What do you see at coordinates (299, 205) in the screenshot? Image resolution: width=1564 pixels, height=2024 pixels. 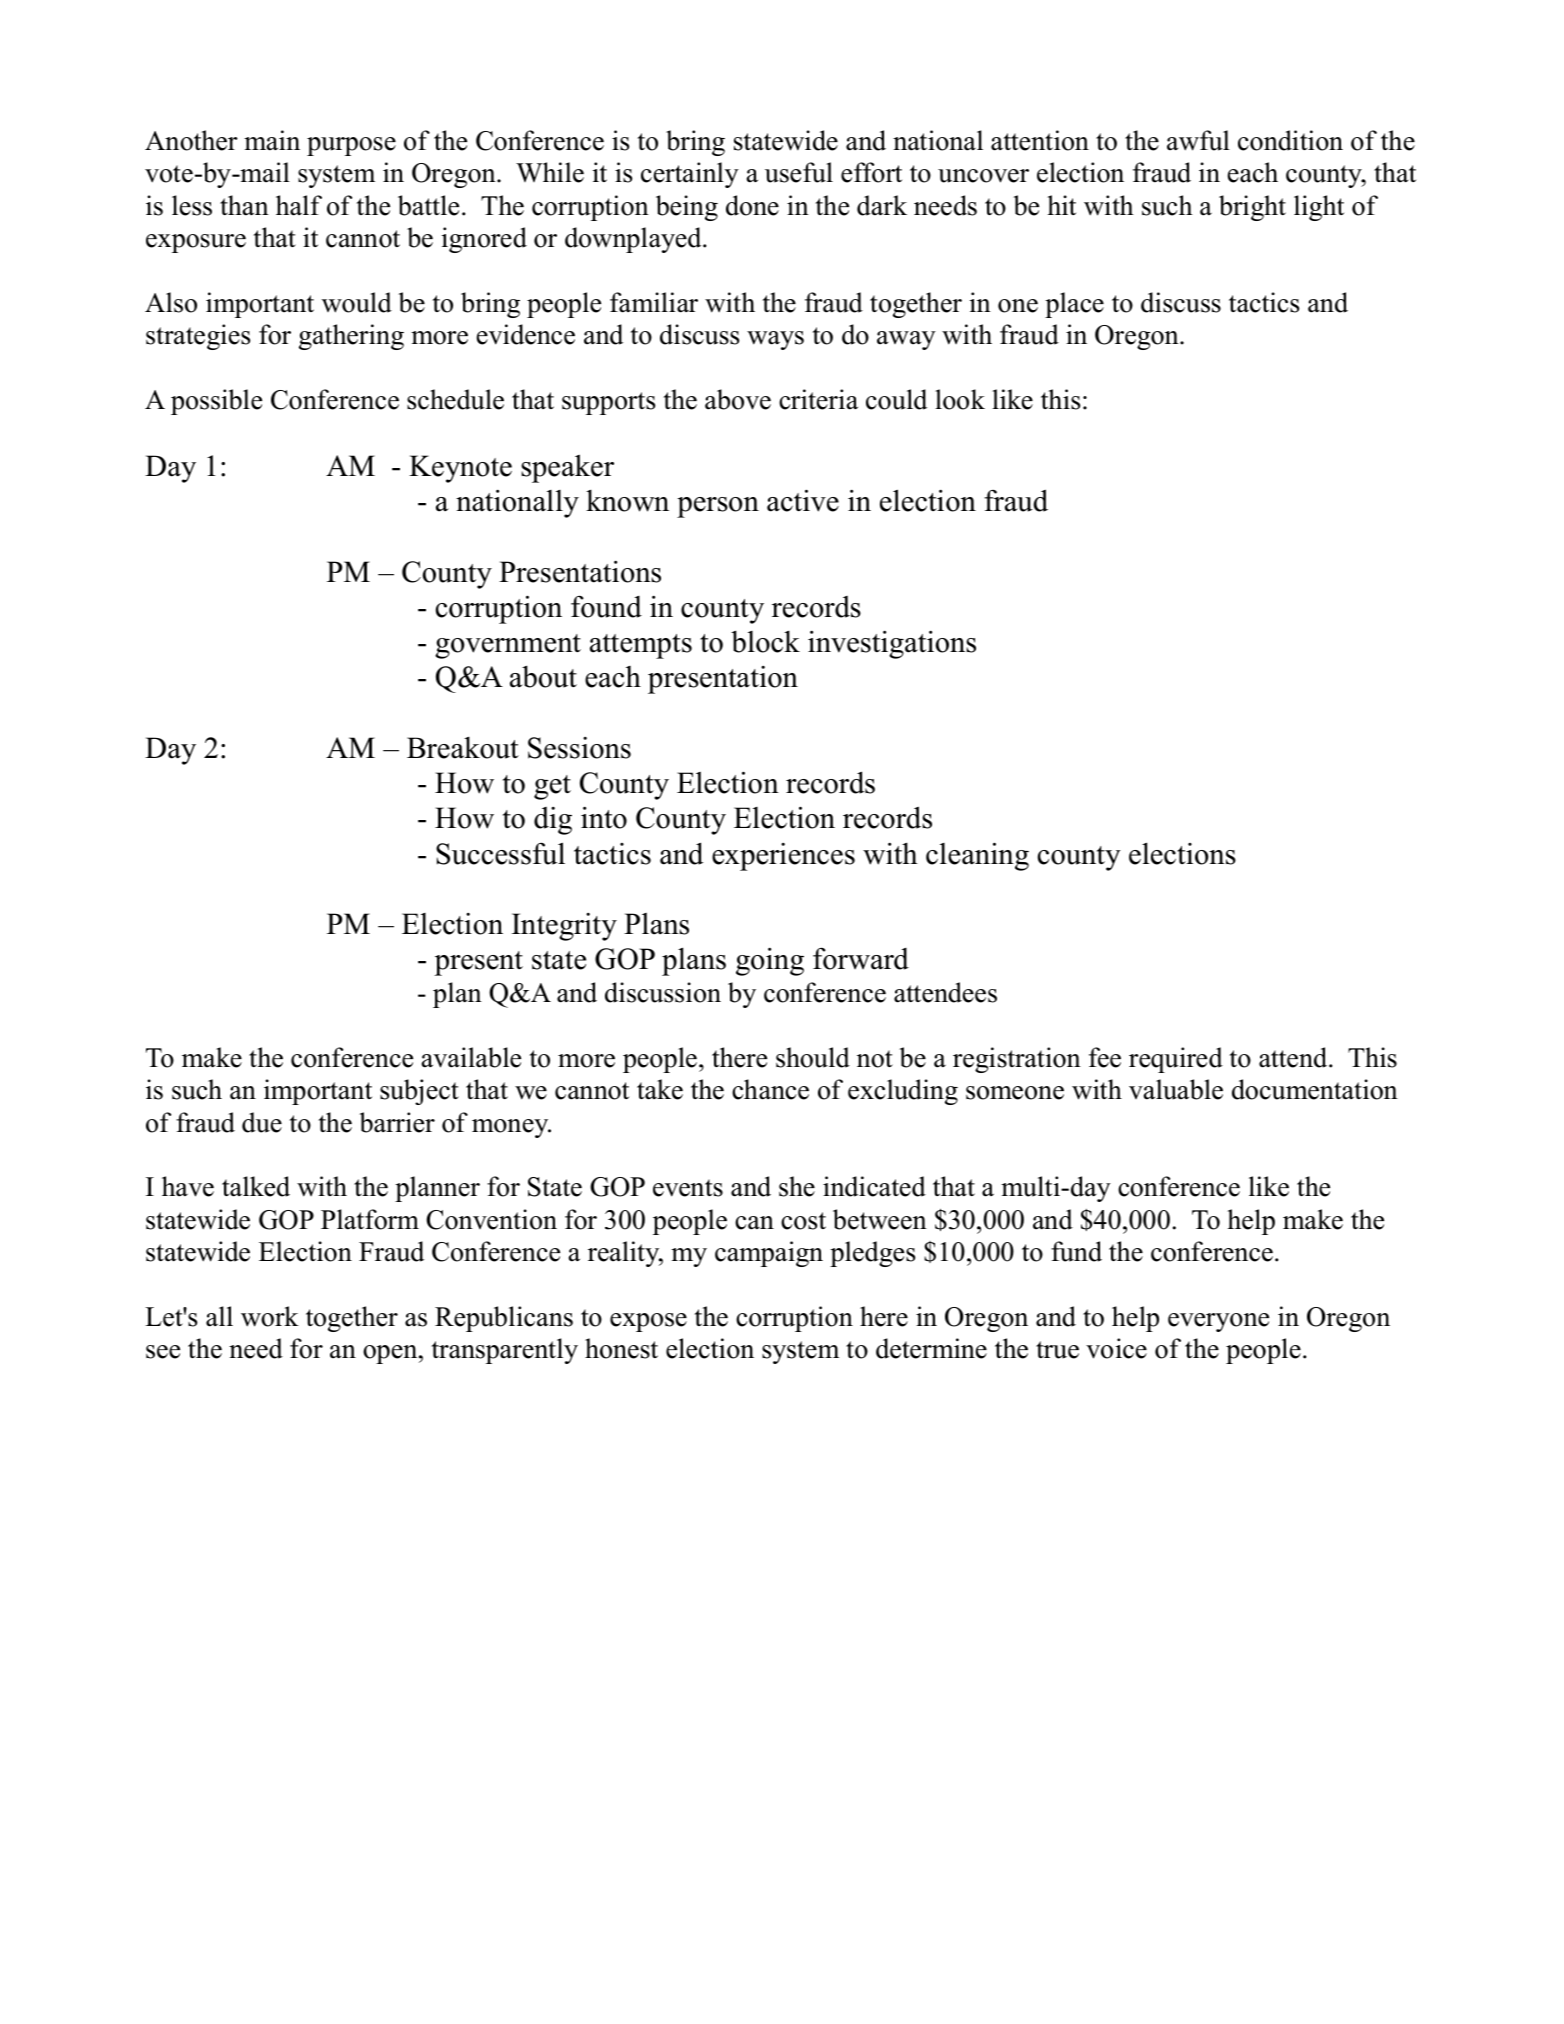 I see `half` at bounding box center [299, 205].
